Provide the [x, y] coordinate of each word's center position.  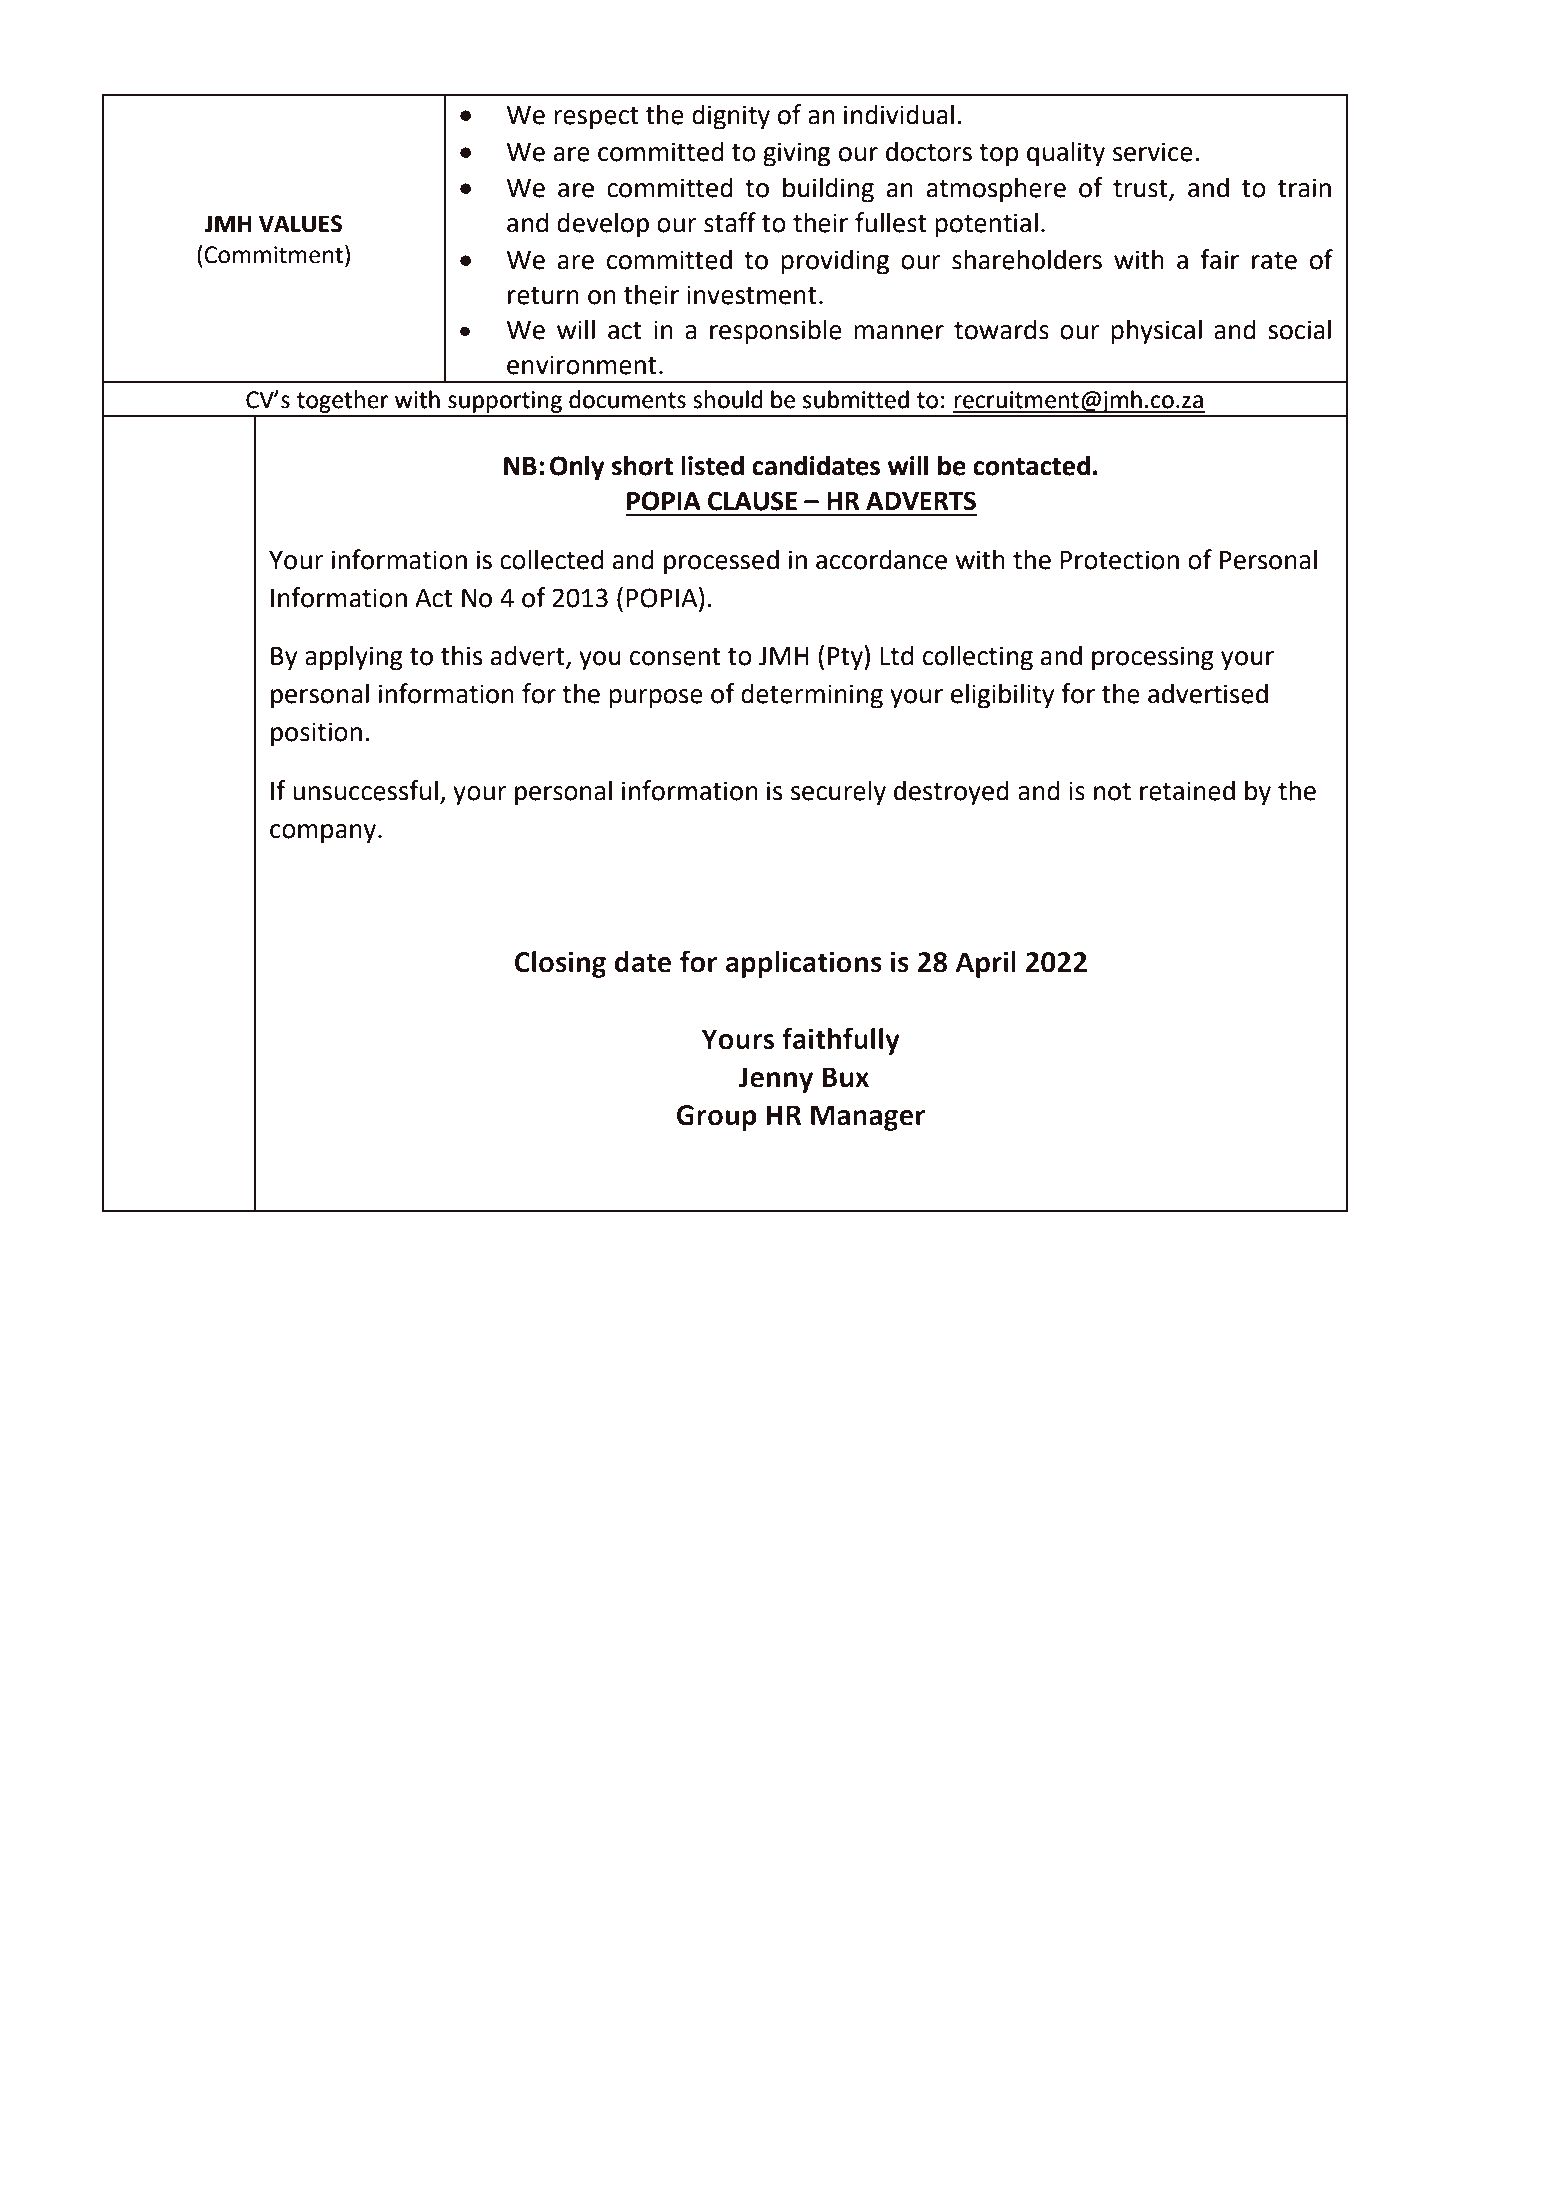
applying [354, 658]
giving [796, 154]
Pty [846, 658]
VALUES [300, 224]
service [1153, 152]
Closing [560, 964]
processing [1153, 658]
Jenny [776, 1080]
